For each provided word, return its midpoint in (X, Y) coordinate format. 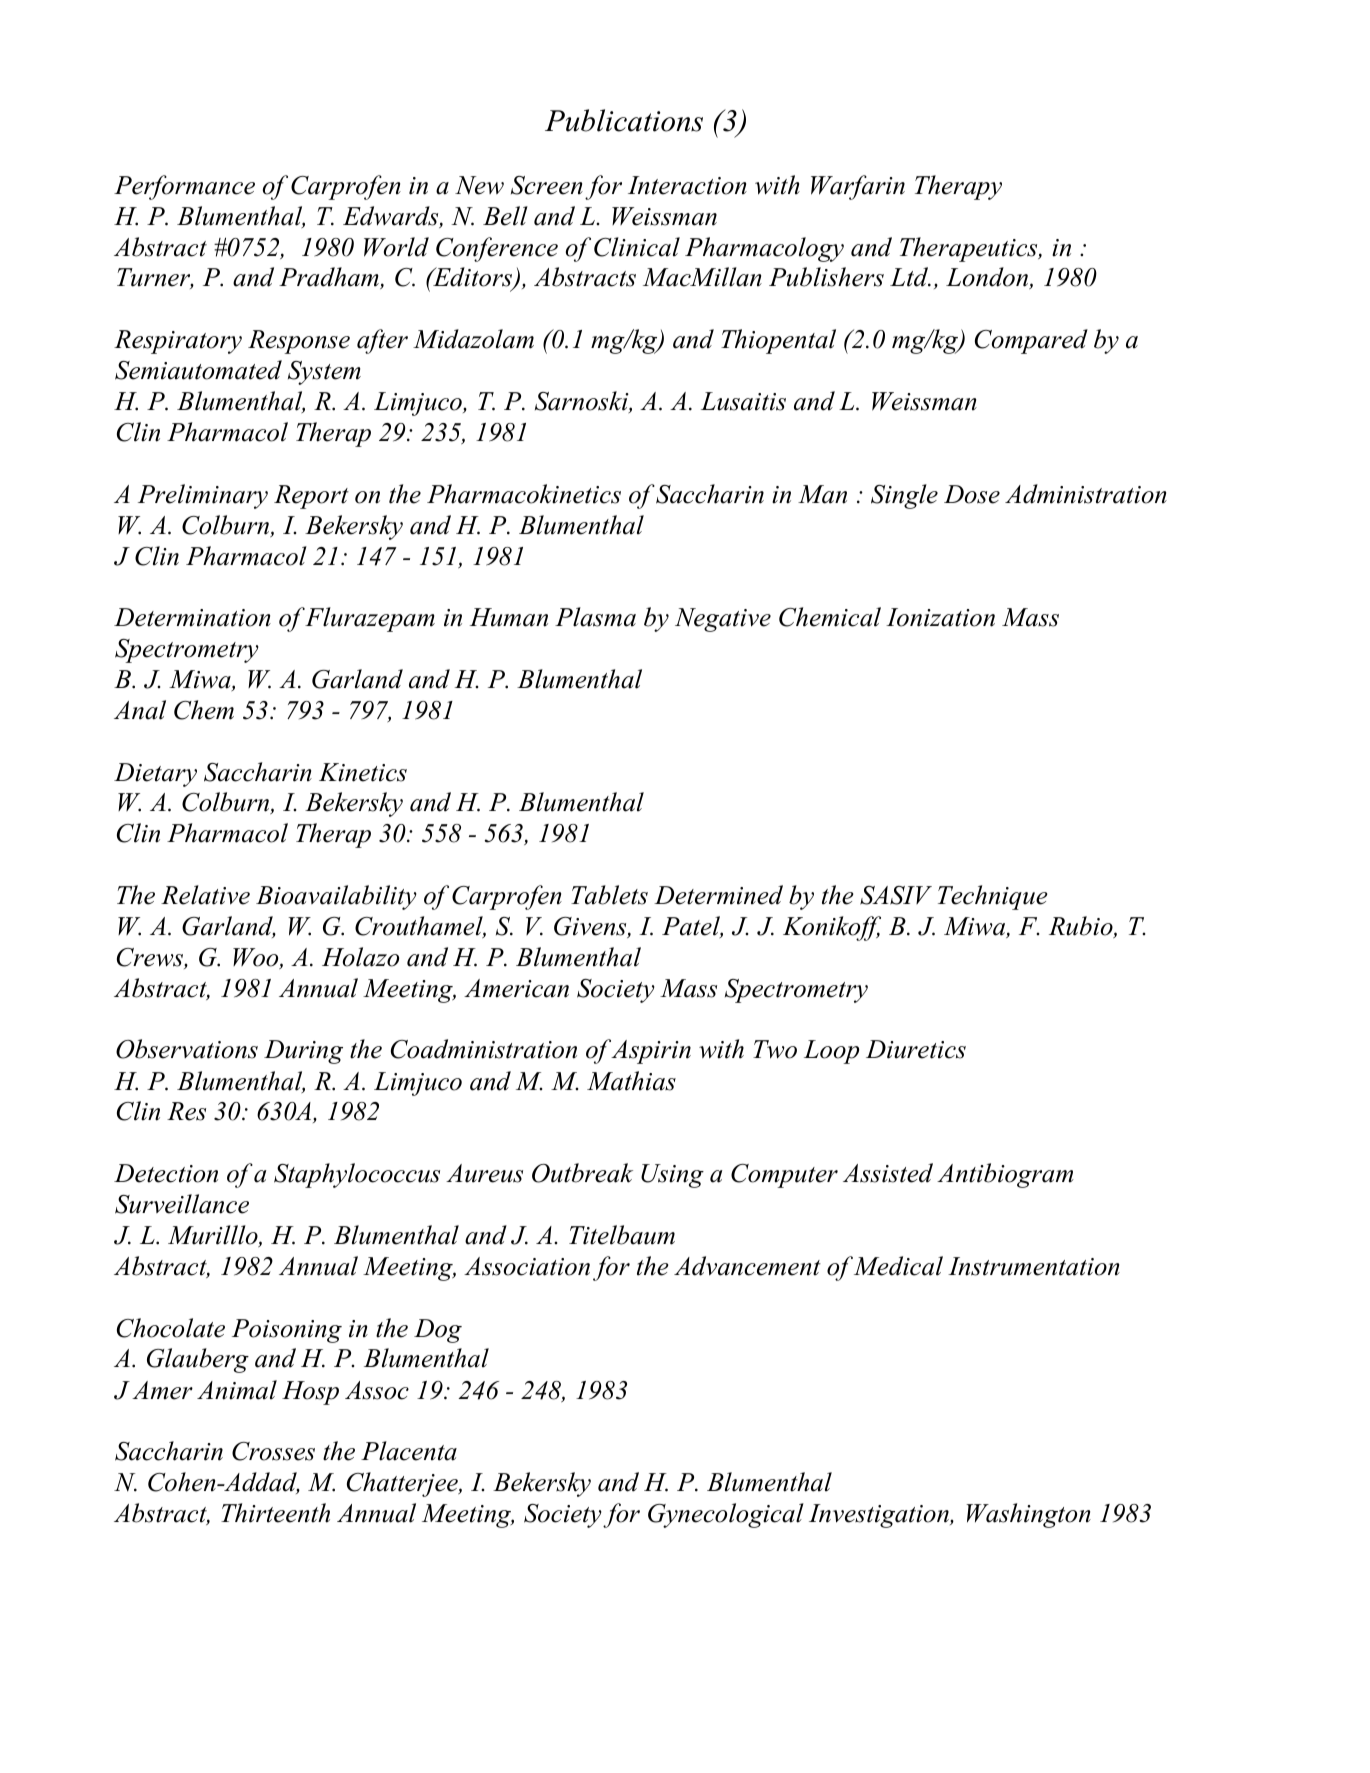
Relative (205, 895)
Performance (184, 187)
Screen (547, 185)
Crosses (273, 1451)
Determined (718, 895)
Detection (166, 1173)
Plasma (595, 617)
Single (904, 496)
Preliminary (203, 496)
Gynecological (726, 1515)
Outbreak (582, 1173)
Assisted (888, 1173)
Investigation (880, 1516)
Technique (993, 897)
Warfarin (858, 187)
